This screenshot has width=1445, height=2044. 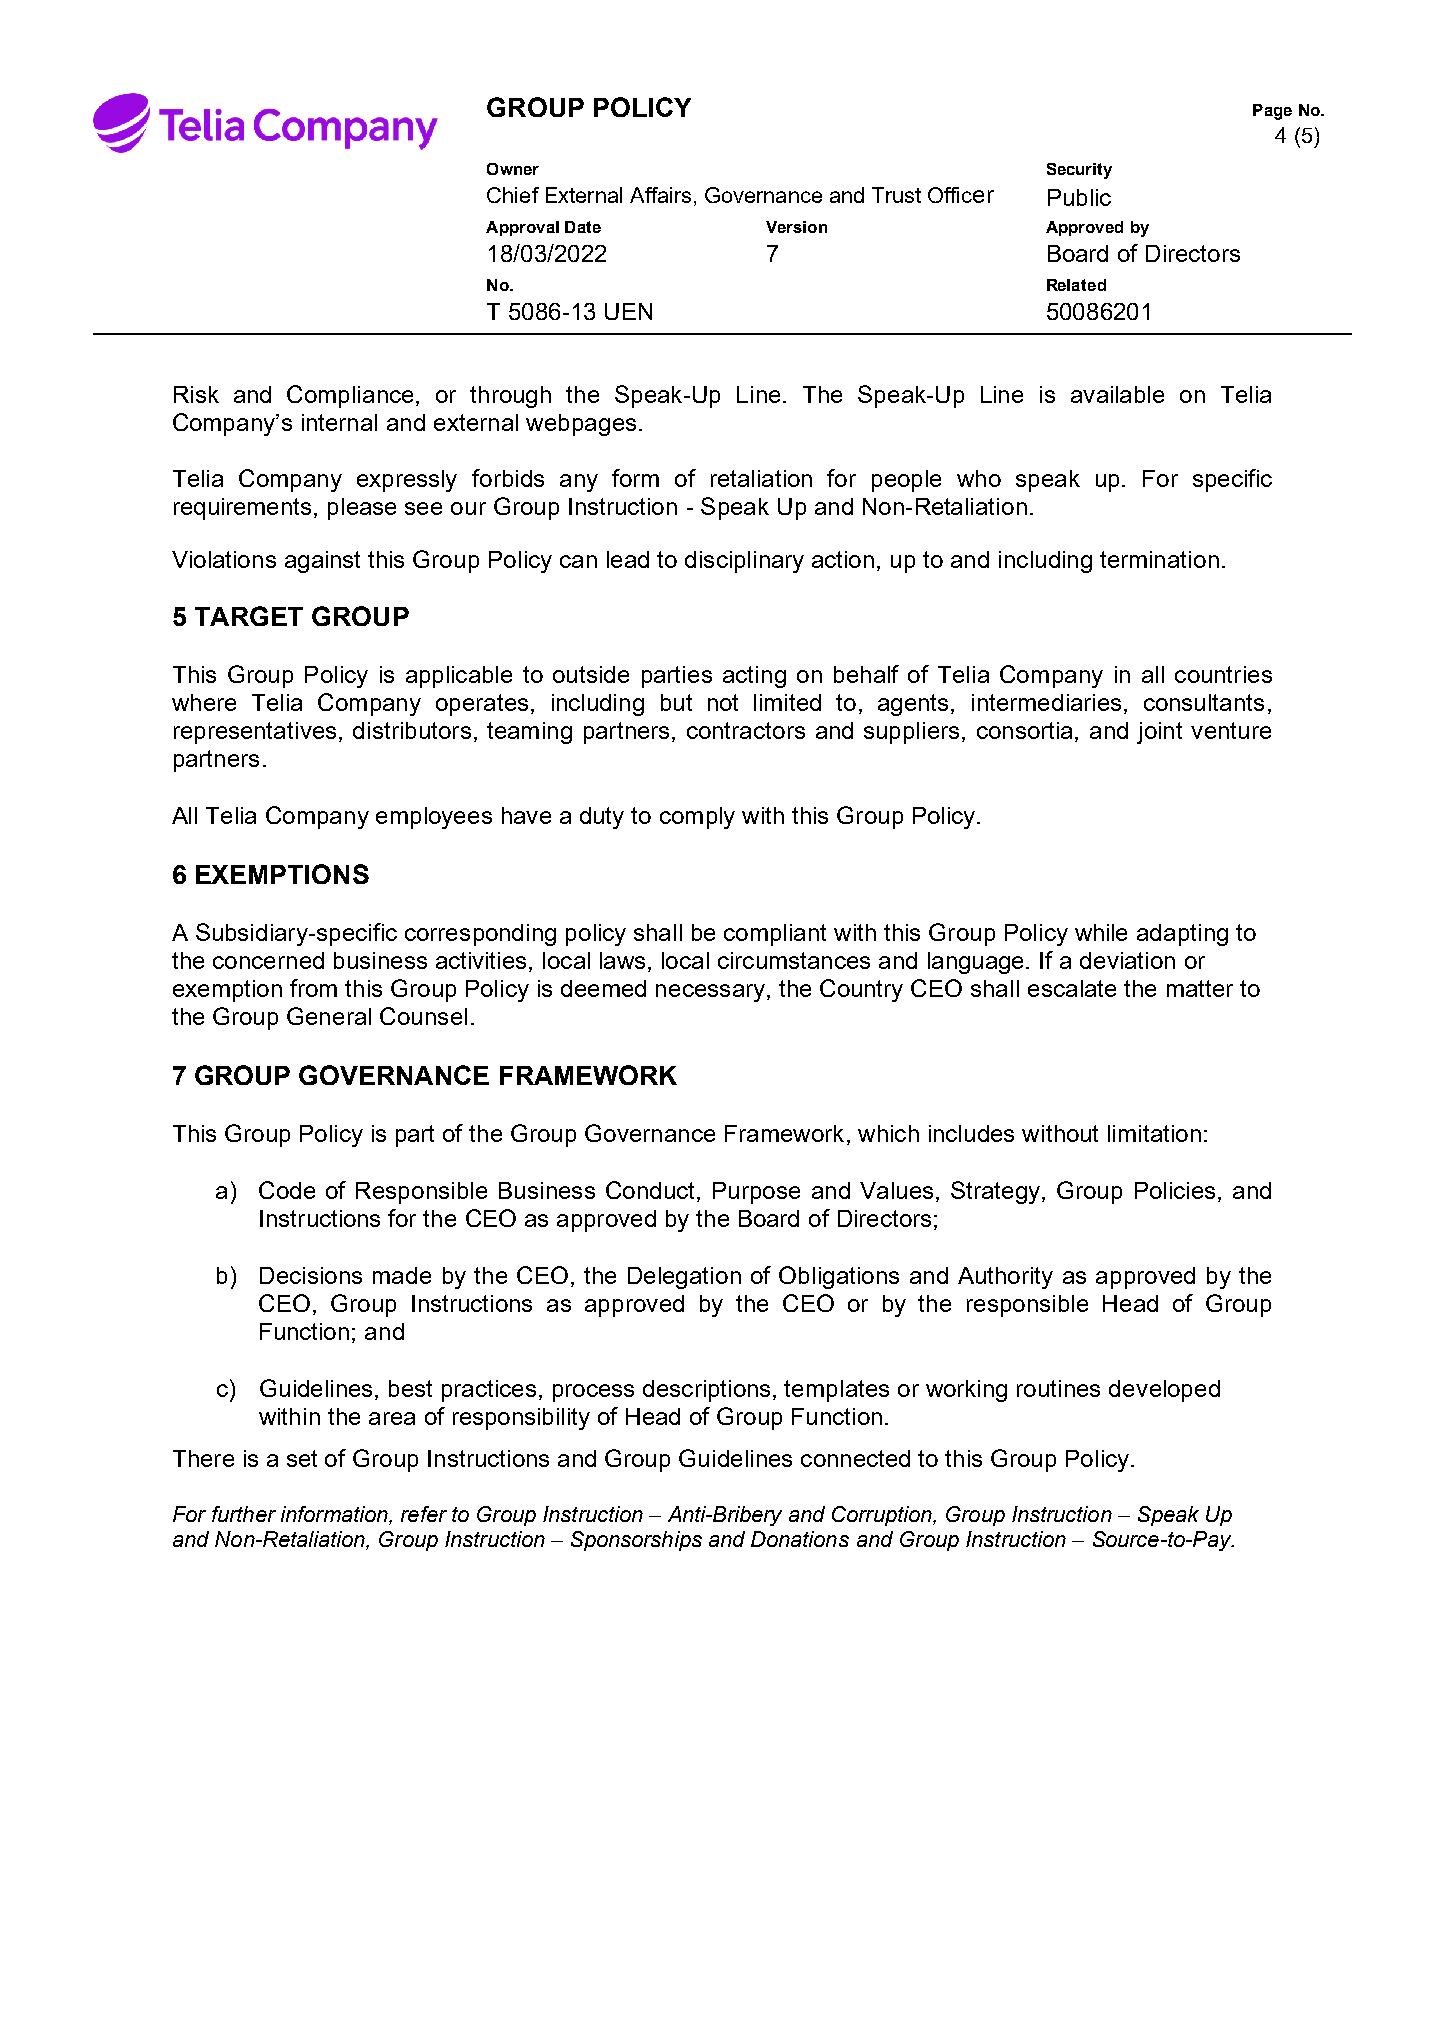 What do you see at coordinates (302, 1458) in the screenshot?
I see `set` at bounding box center [302, 1458].
